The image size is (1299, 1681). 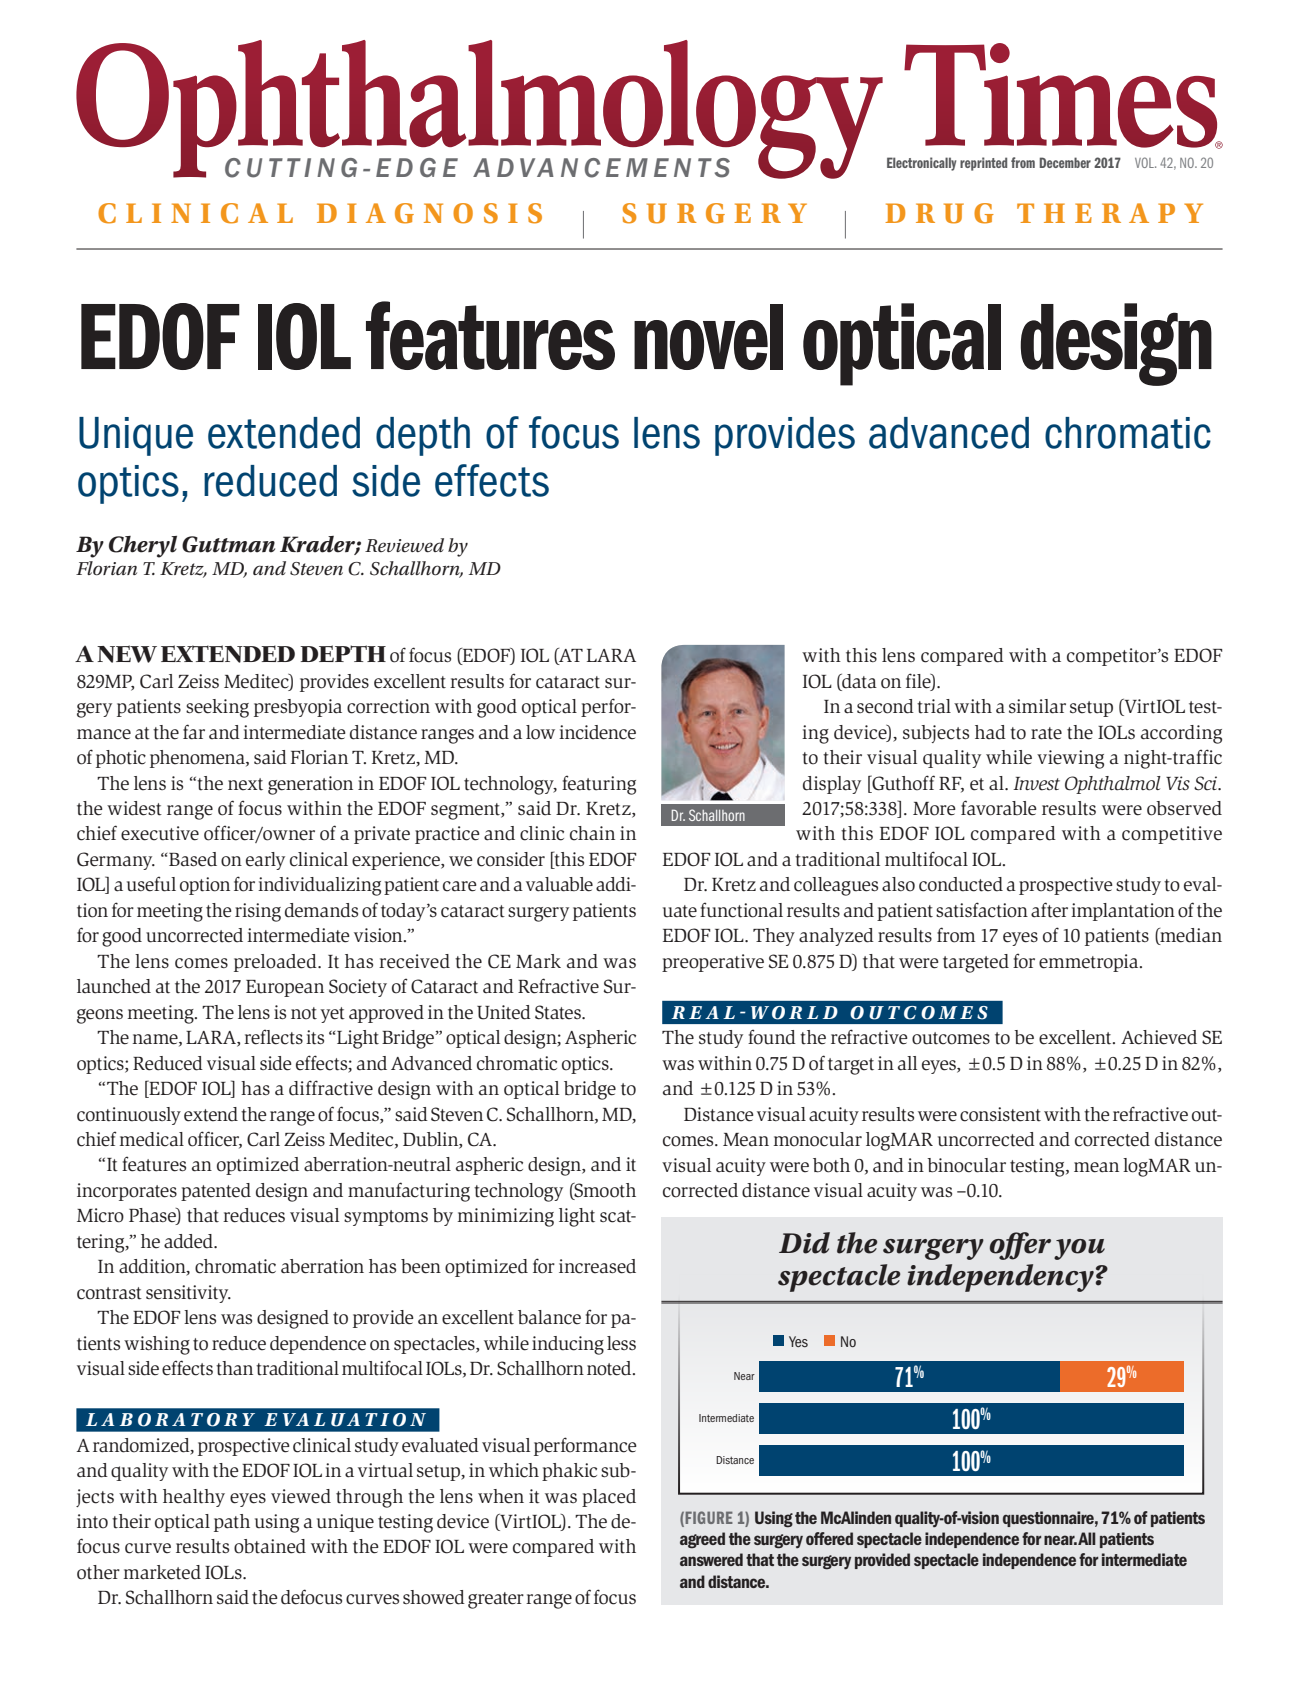 I want to click on THERAPY, so click(x=1110, y=213).
